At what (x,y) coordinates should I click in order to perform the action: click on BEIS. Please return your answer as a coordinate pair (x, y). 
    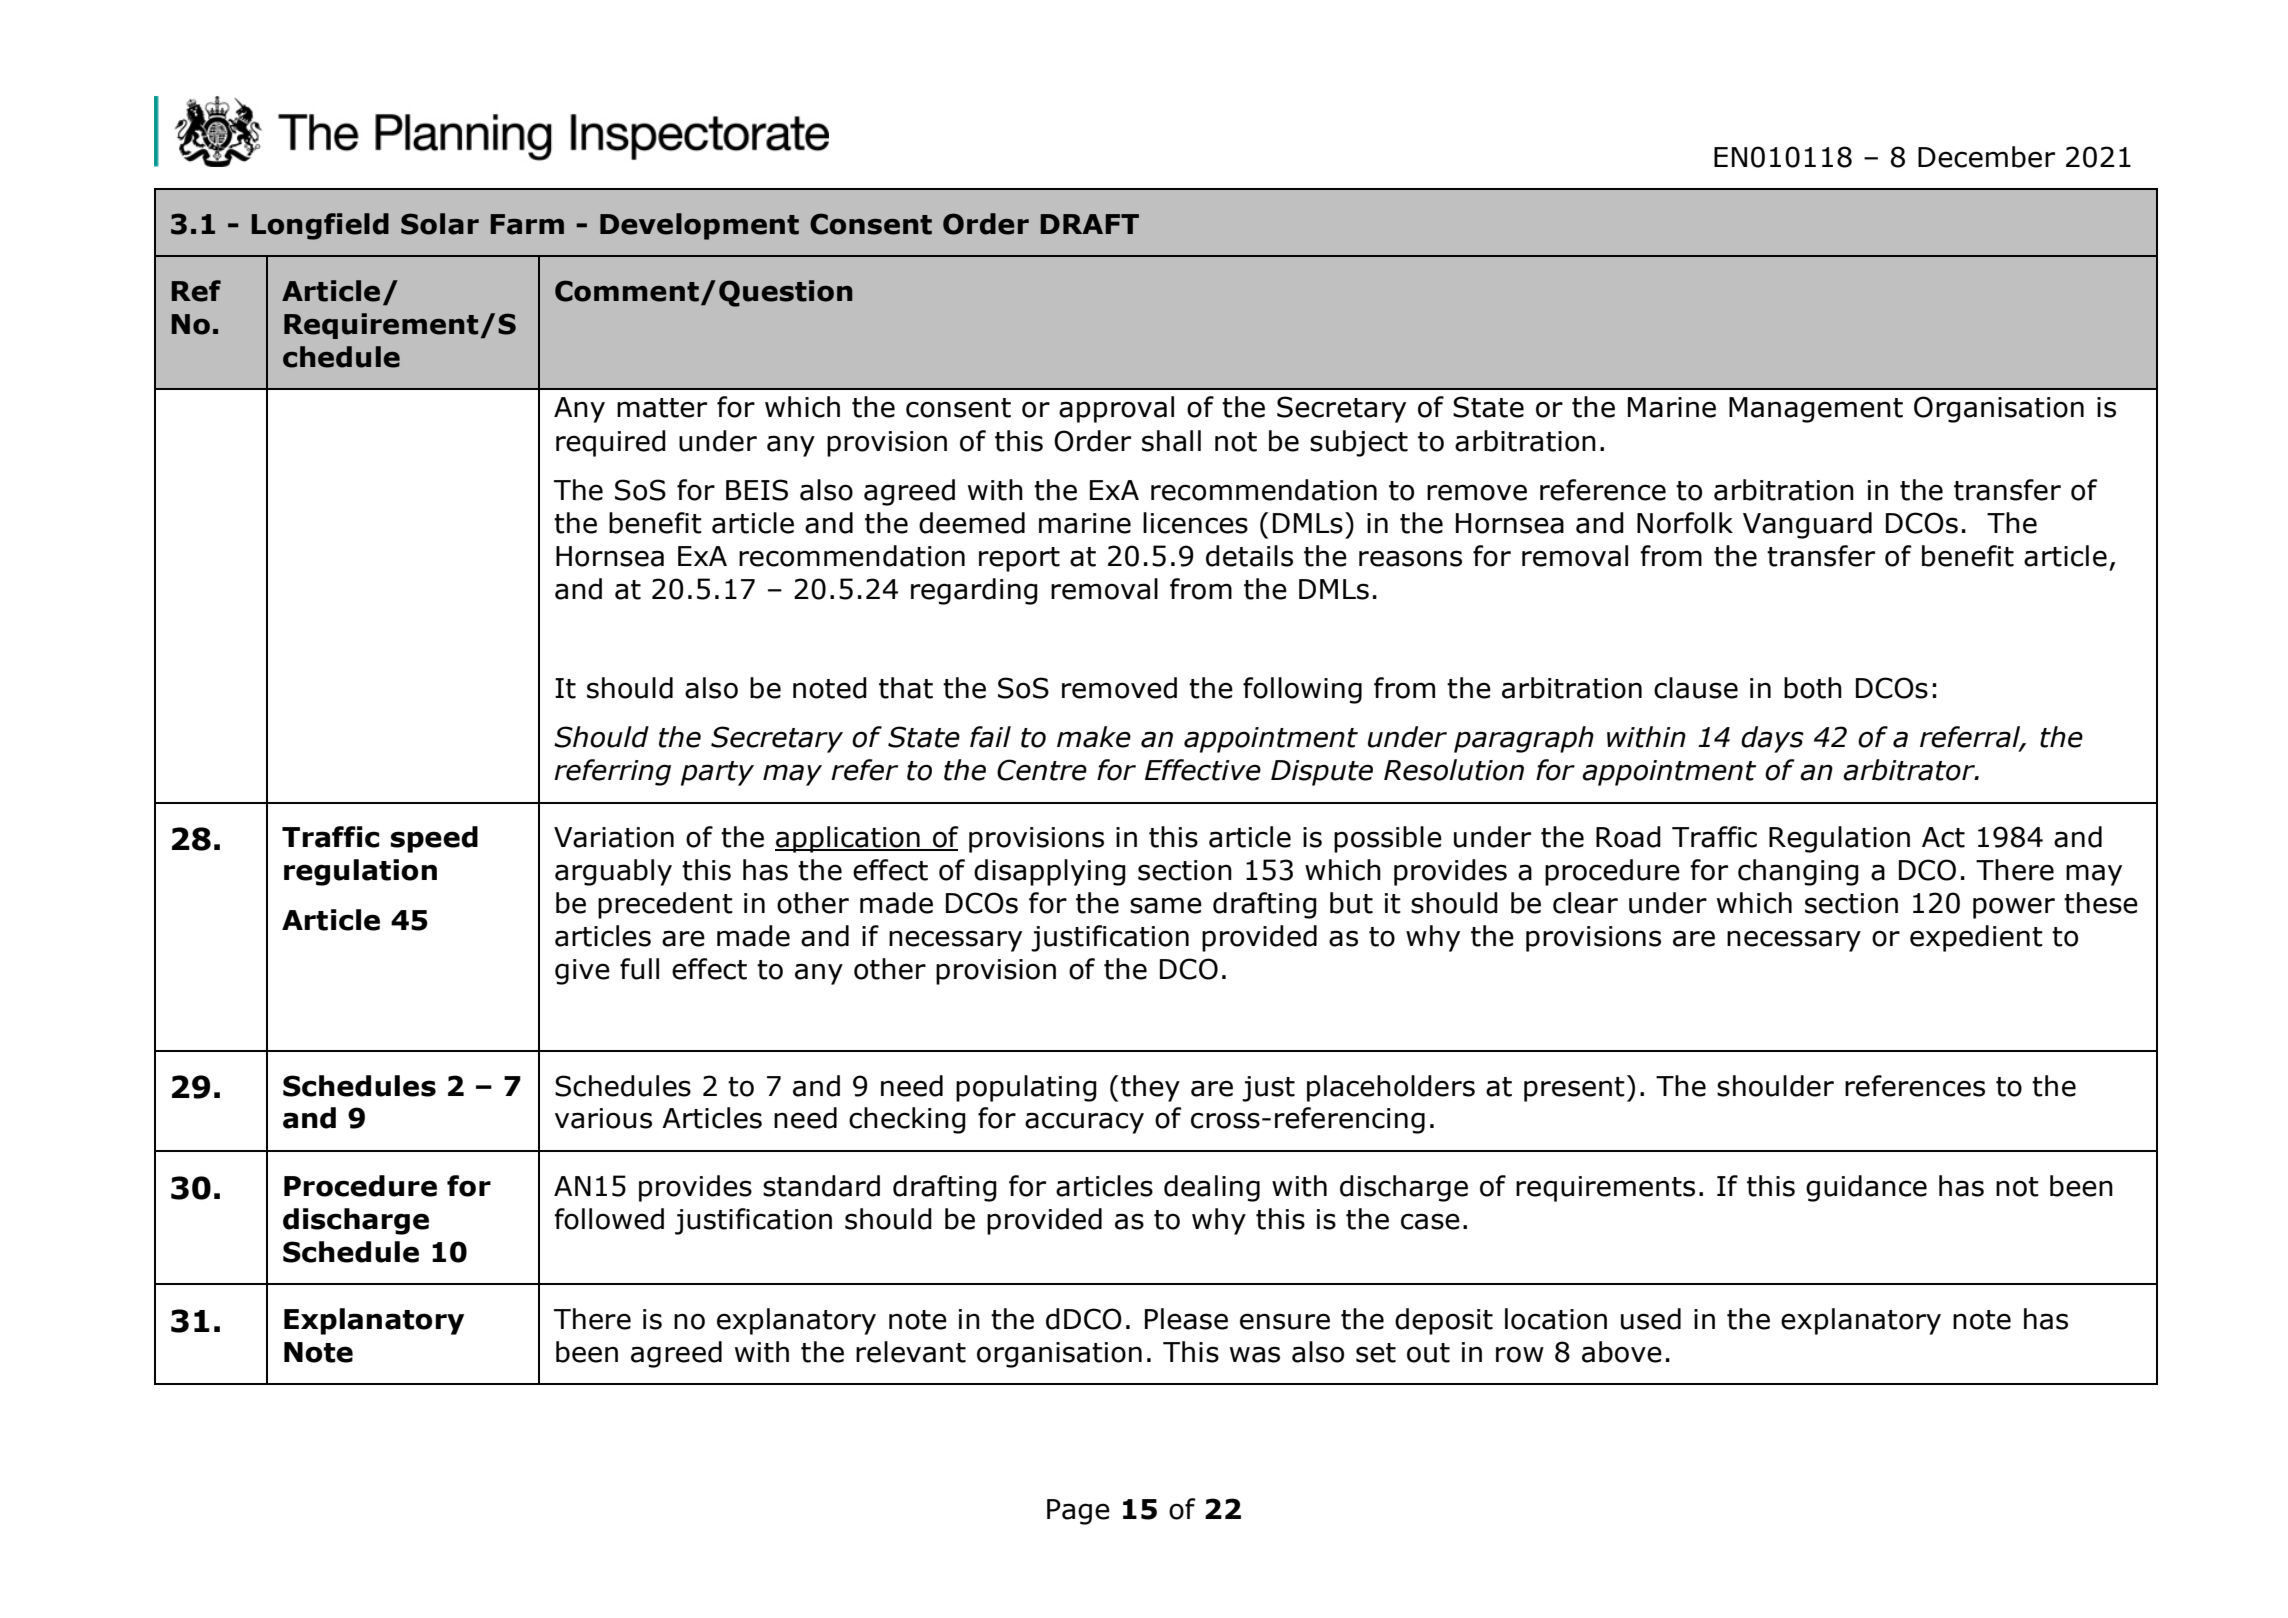
    Looking at the image, I should click on (757, 490).
